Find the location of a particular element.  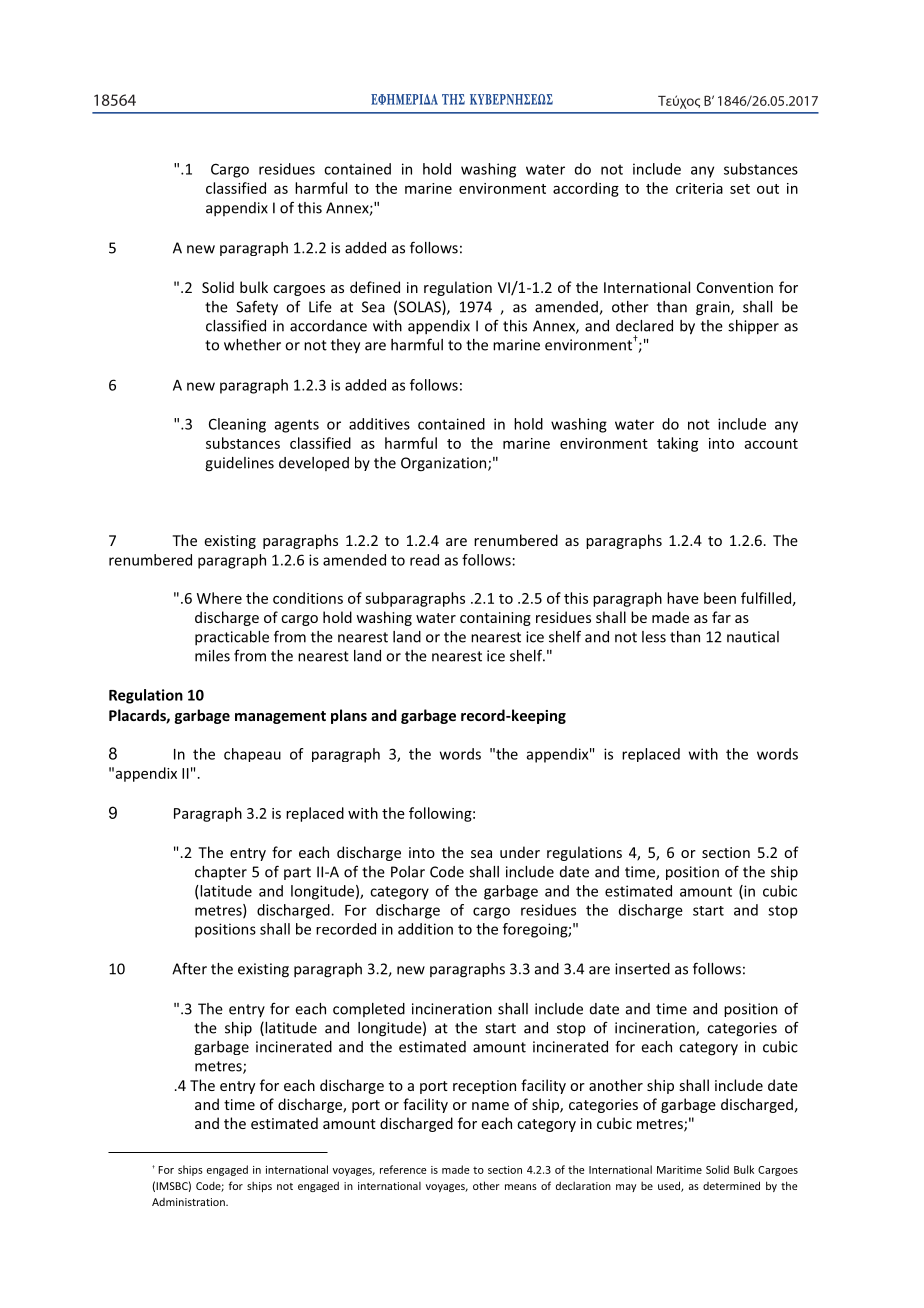

Organization is located at coordinates (445, 464).
